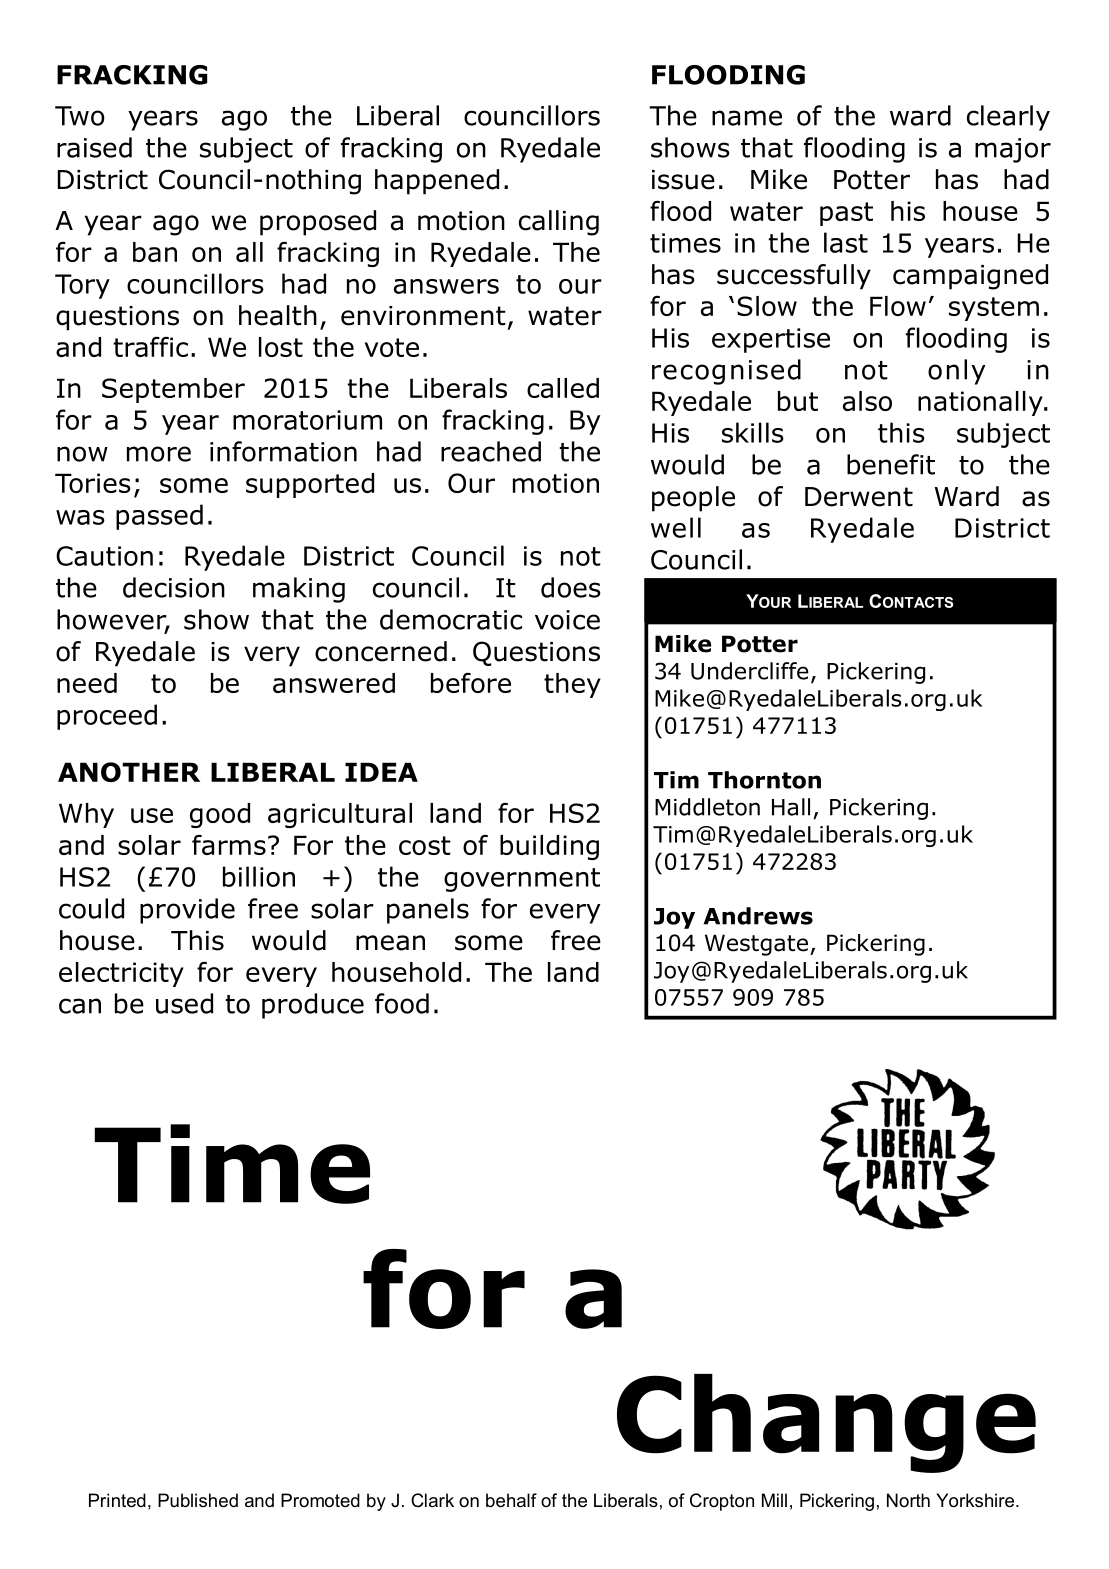 This screenshot has height=1569, width=1109. I want to click on Published, so click(198, 1500).
